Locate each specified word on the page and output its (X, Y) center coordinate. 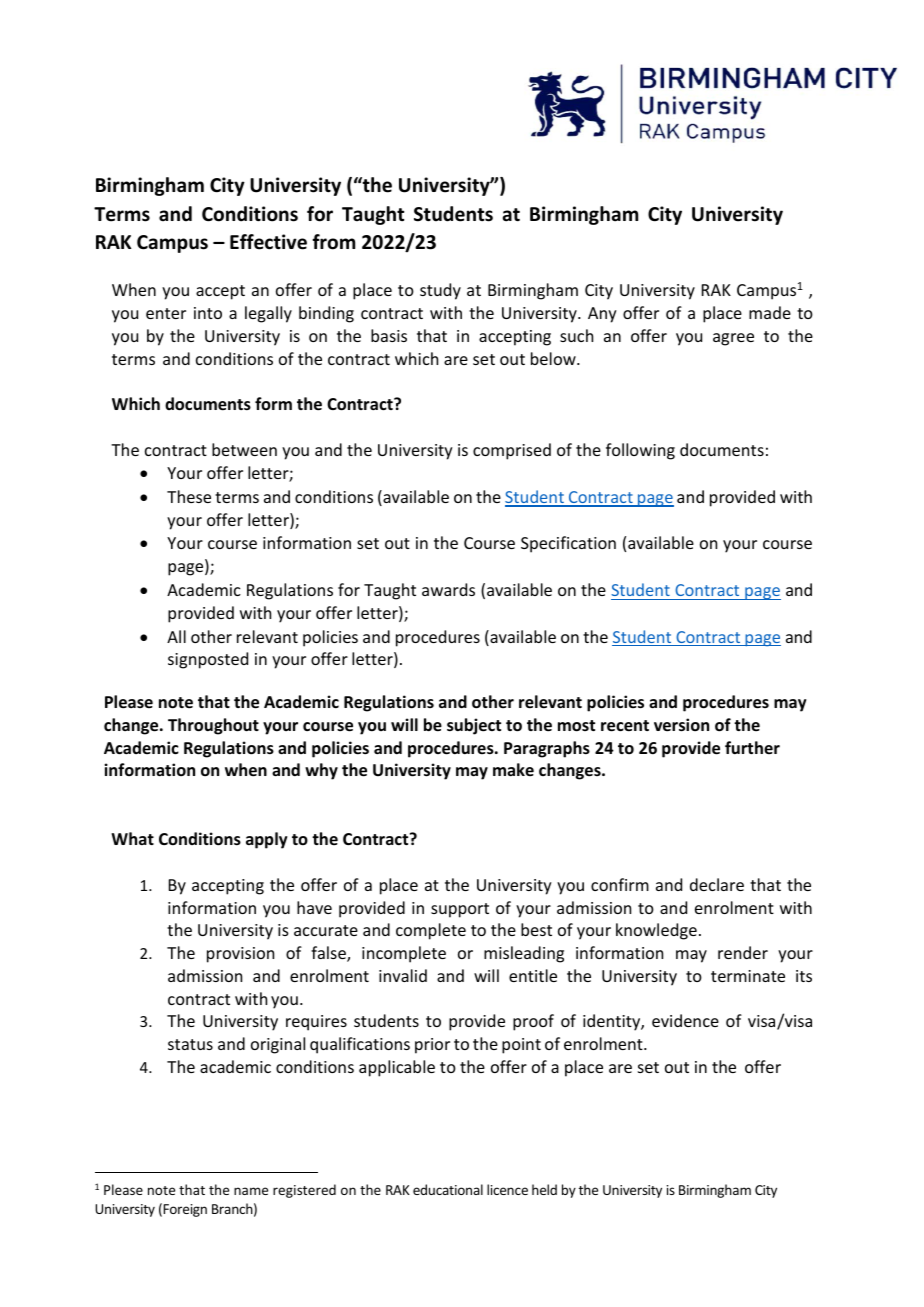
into (208, 313)
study (440, 291)
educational (448, 1189)
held (544, 1189)
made (770, 312)
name (251, 1191)
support (460, 910)
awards (448, 589)
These (189, 496)
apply (267, 840)
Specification (568, 544)
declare (717, 884)
